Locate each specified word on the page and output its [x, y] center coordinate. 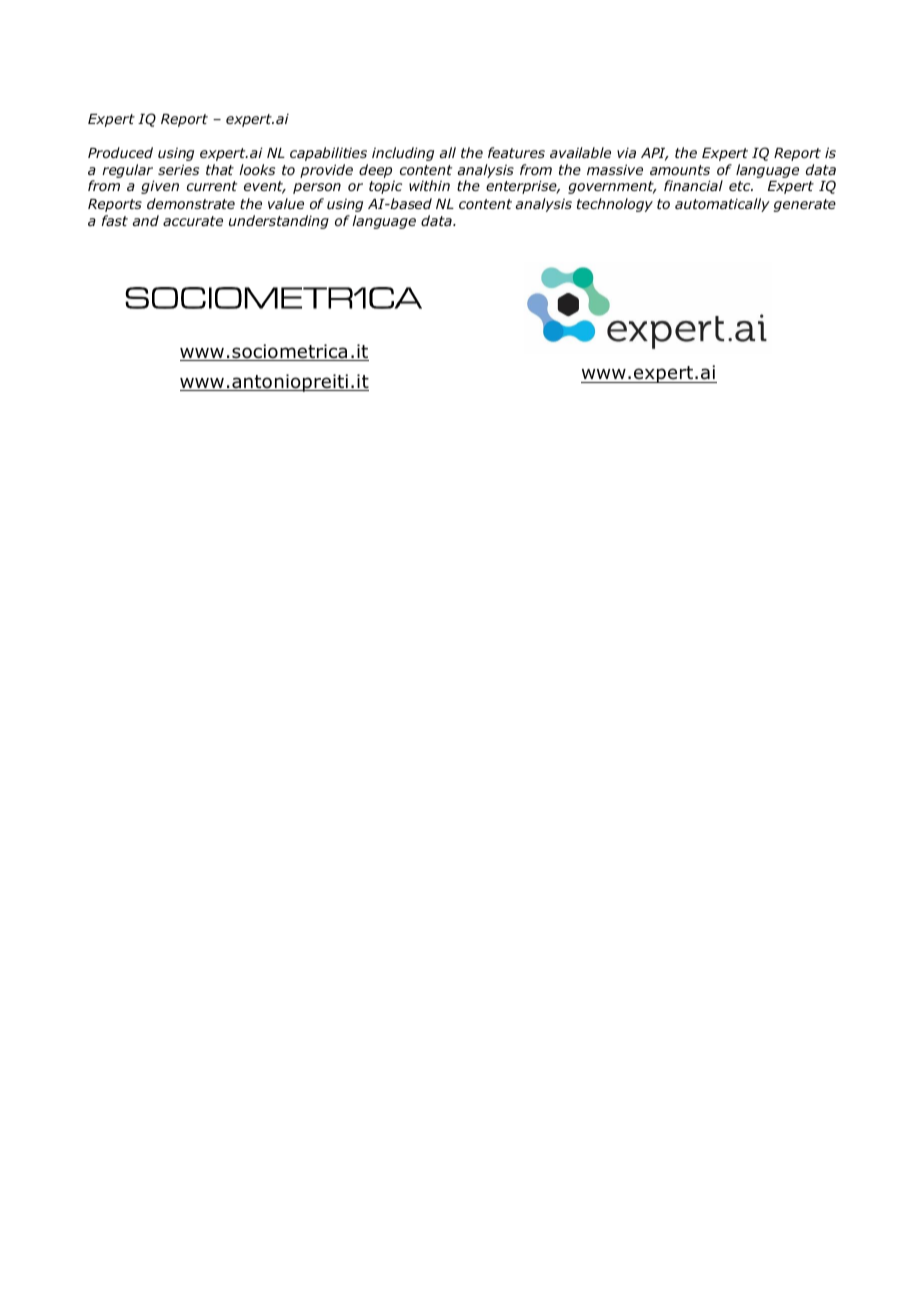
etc [741, 186]
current [212, 186]
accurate [193, 221]
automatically [722, 205]
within [429, 185]
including [403, 154]
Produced [120, 152]
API [654, 154]
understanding [279, 222]
